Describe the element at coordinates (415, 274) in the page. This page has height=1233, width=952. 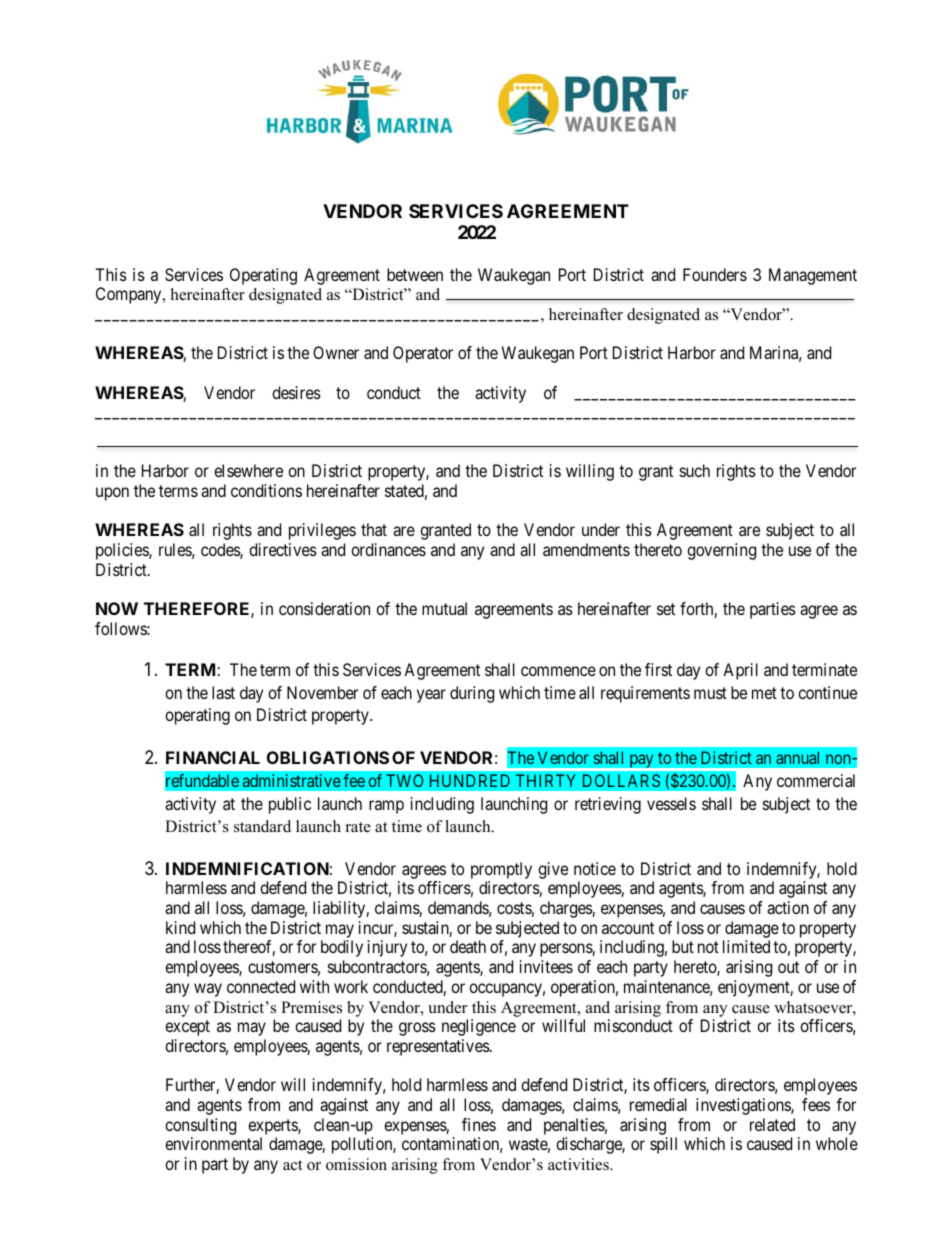
I see `between` at that location.
